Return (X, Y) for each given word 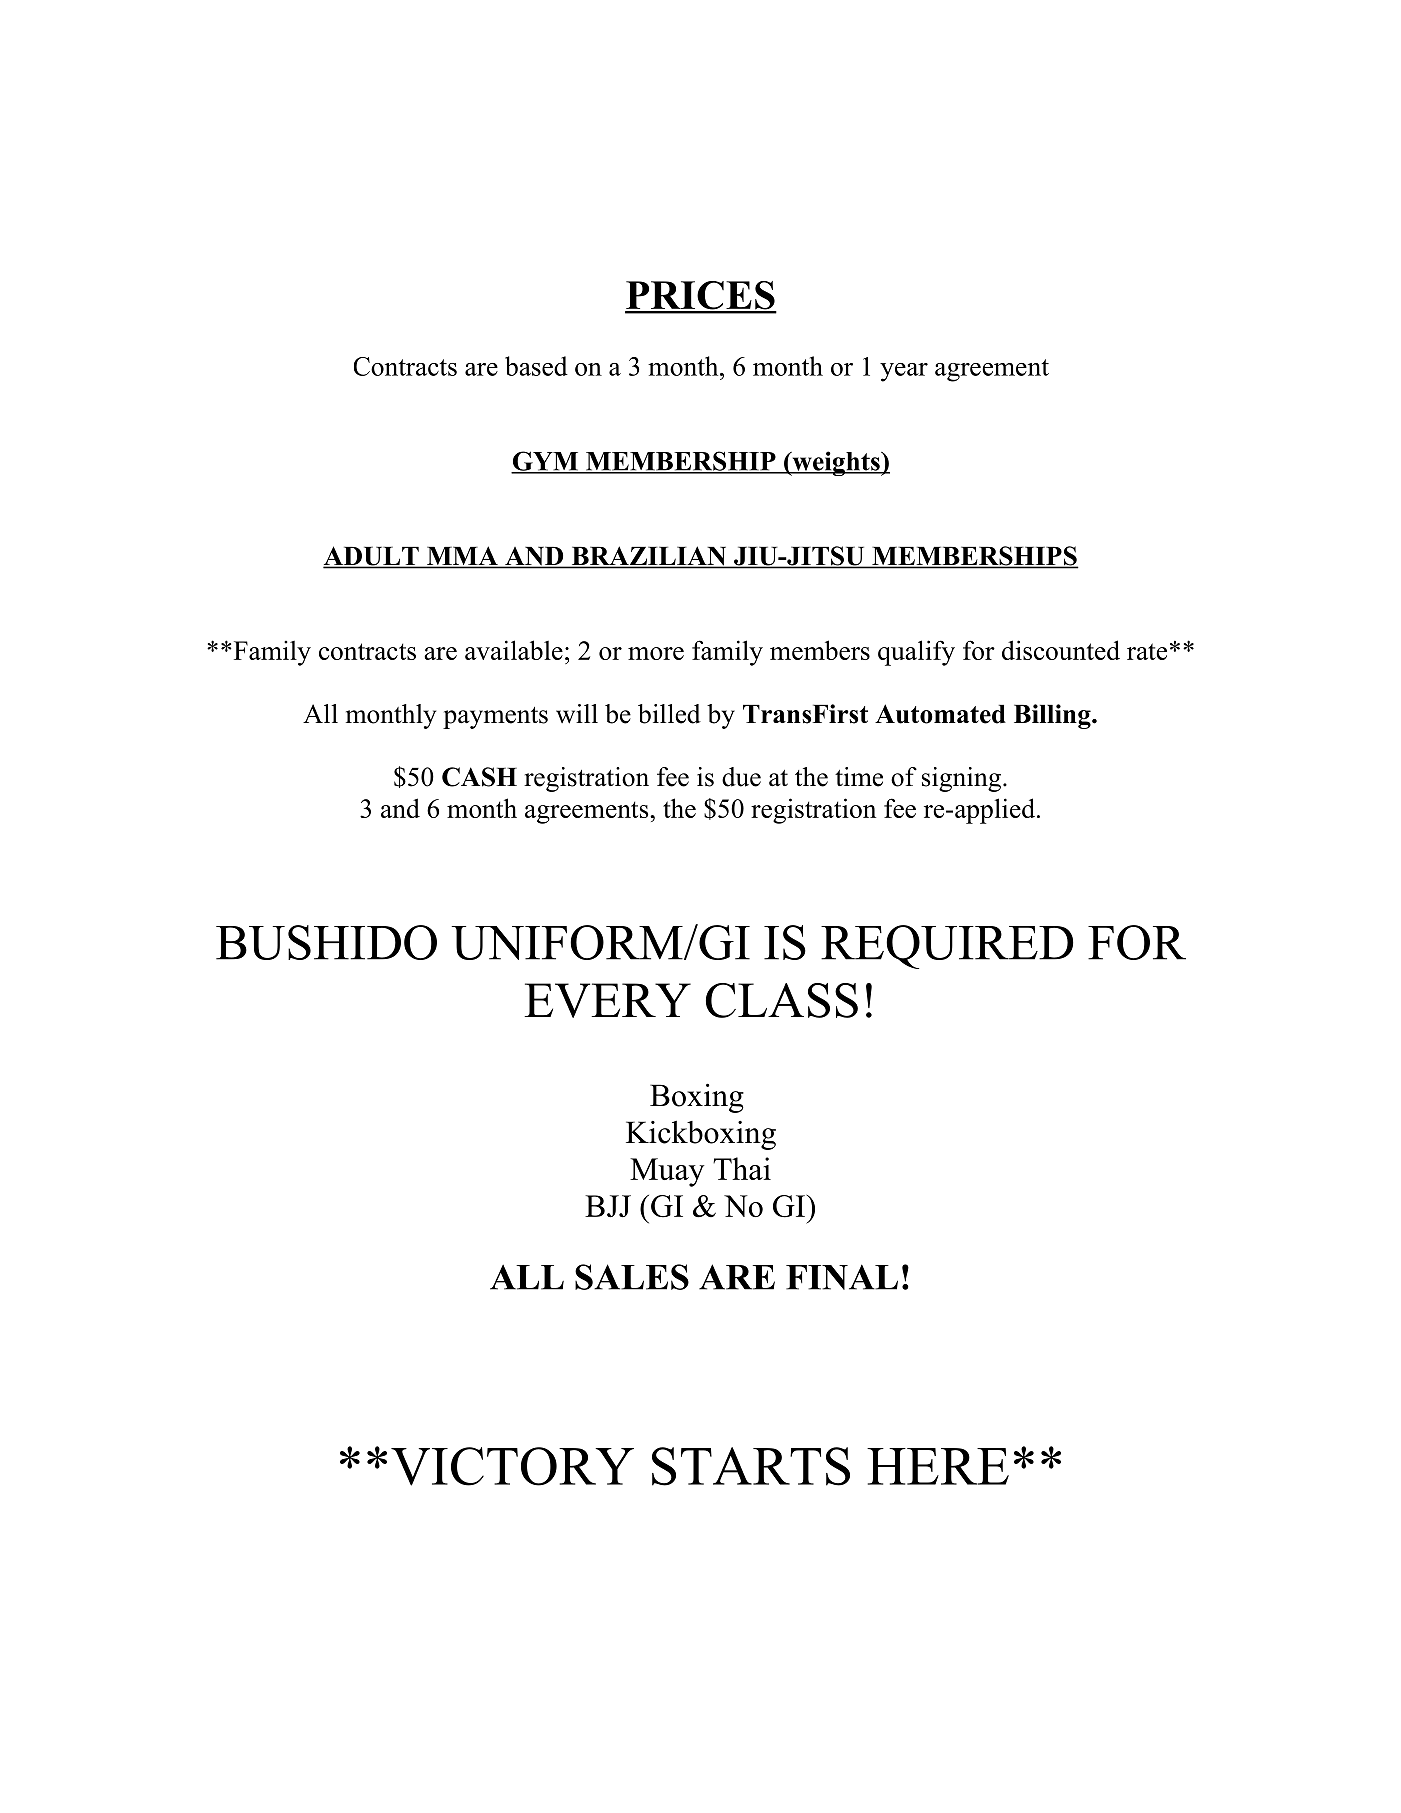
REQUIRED (947, 947)
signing (963, 779)
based (536, 366)
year (904, 372)
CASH (479, 777)
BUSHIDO (326, 942)
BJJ (608, 1206)
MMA (462, 556)
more (656, 653)
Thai (742, 1168)
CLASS (782, 1000)
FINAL (842, 1277)
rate (1147, 651)
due (741, 777)
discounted (1061, 650)
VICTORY (512, 1466)
